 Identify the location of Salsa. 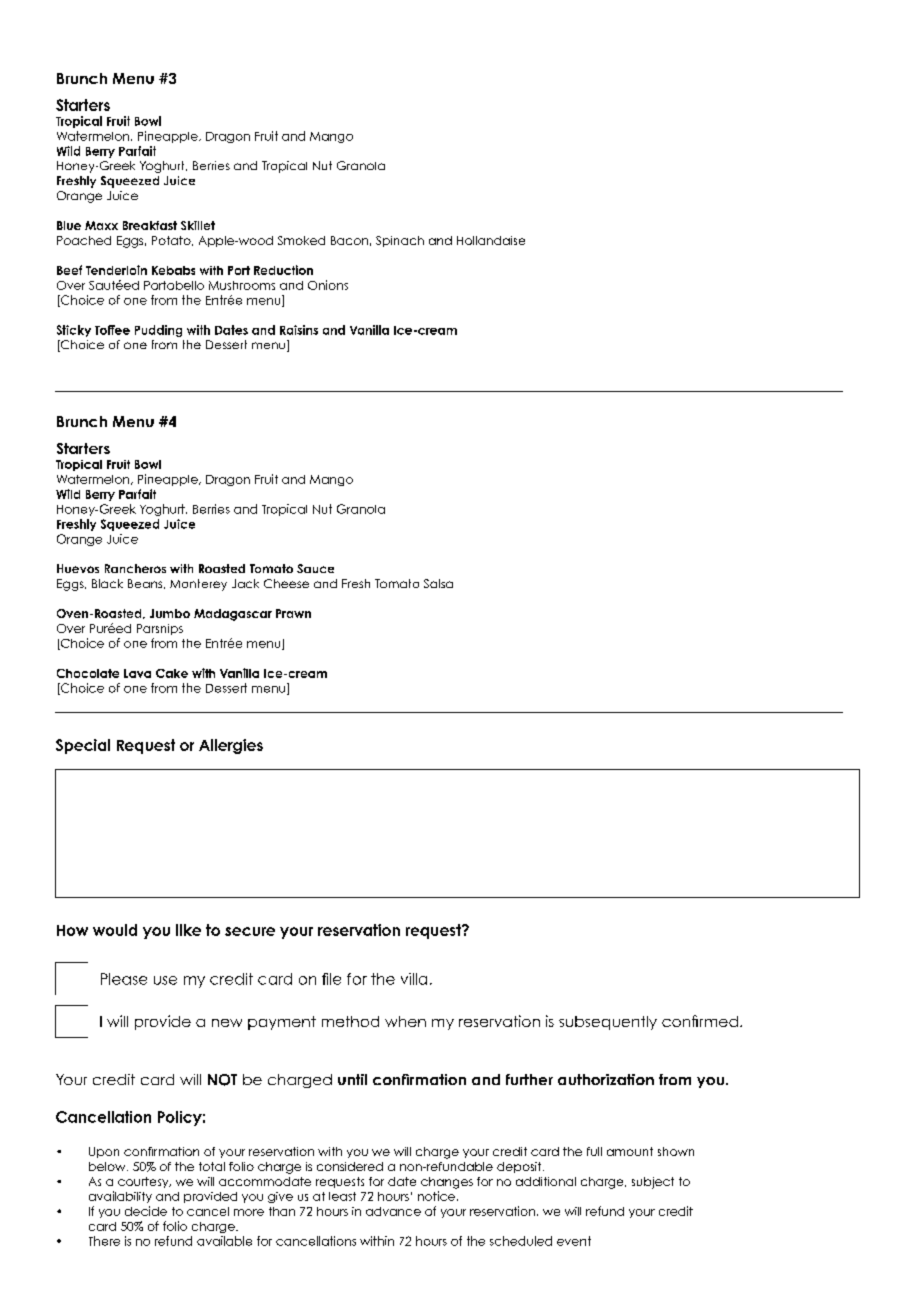
(438, 583).
